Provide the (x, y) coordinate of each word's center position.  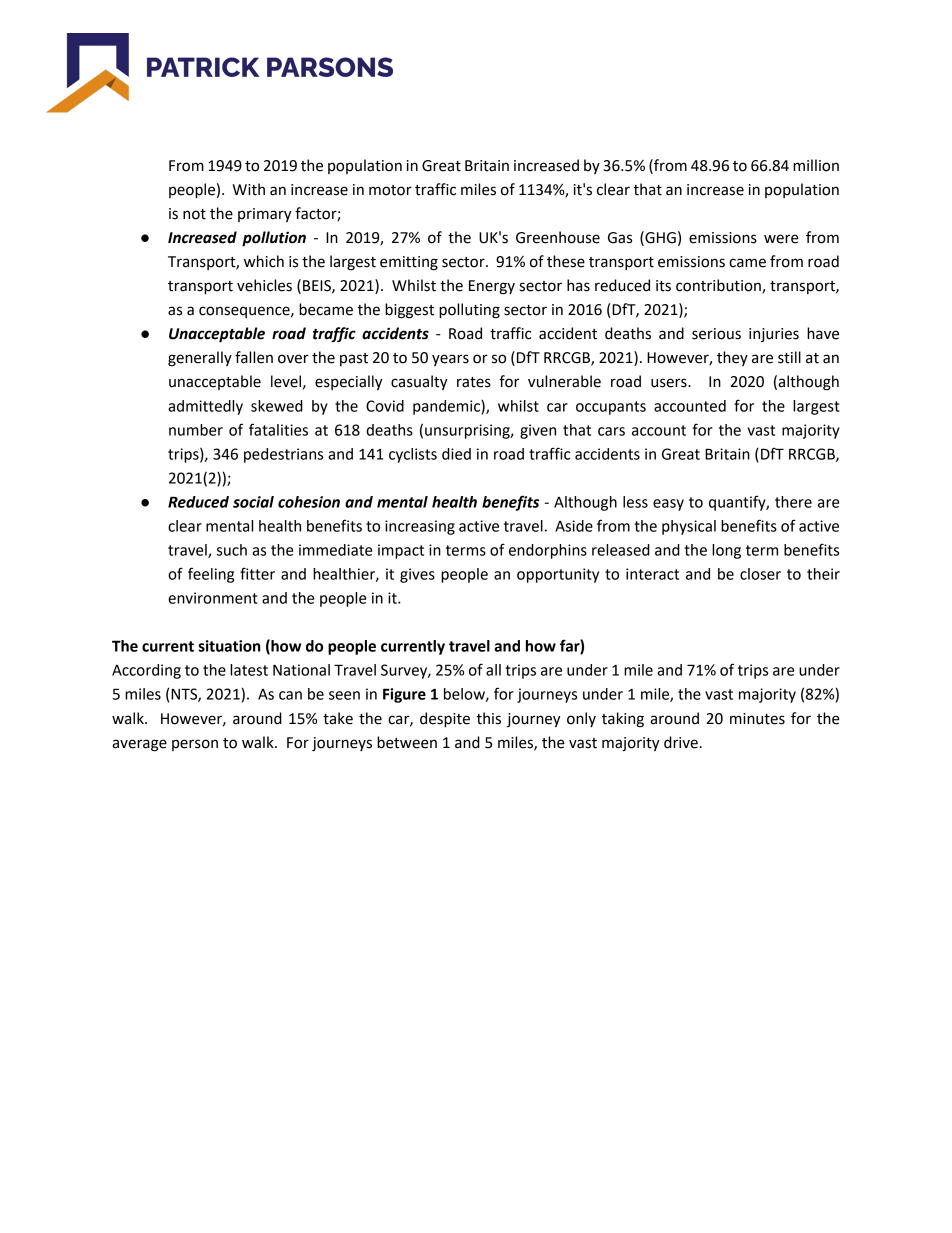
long (726, 551)
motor (390, 190)
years (450, 360)
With (248, 189)
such (232, 550)
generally (200, 359)
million (816, 165)
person (195, 745)
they (732, 358)
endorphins (548, 551)
